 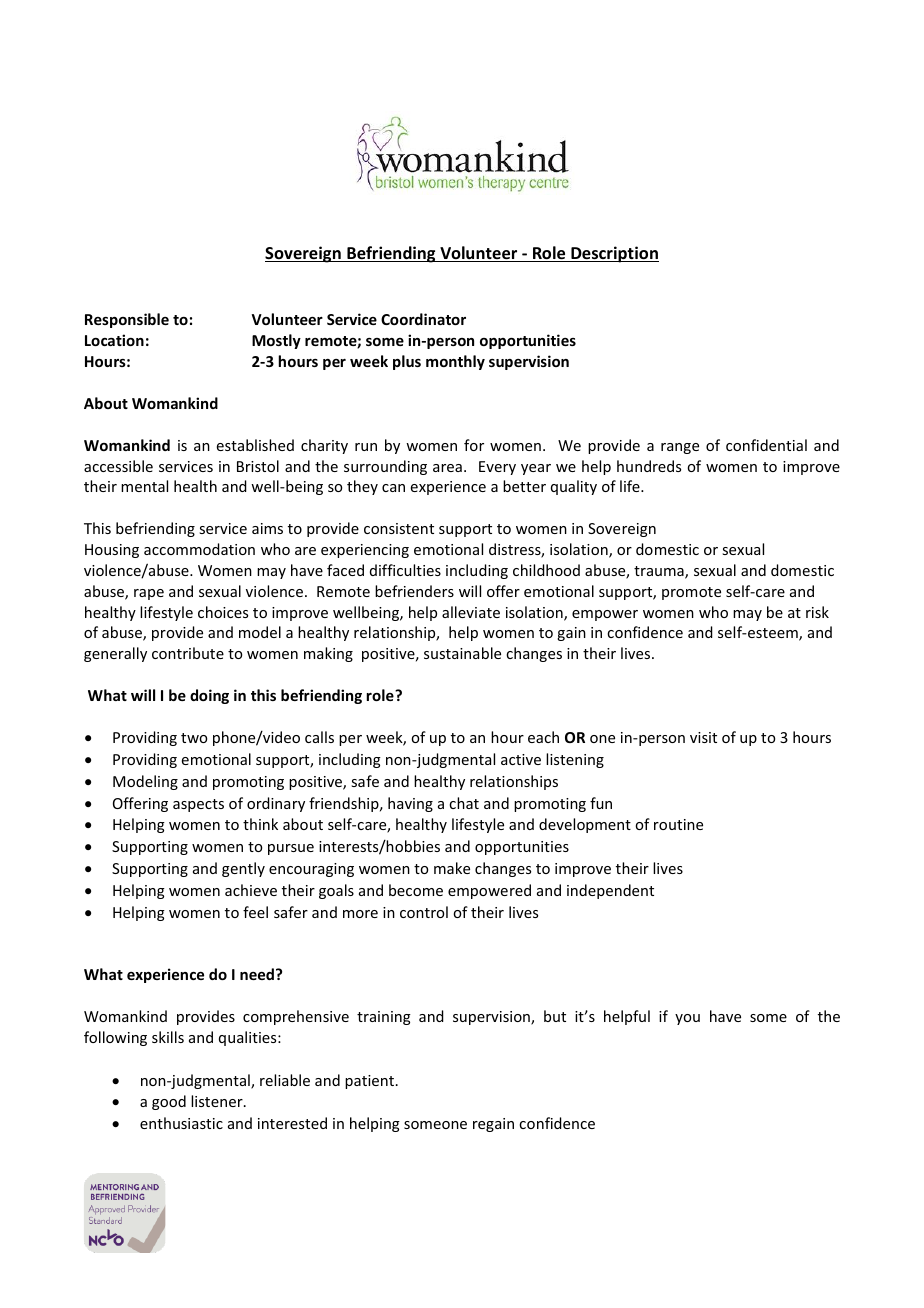 I want to click on Responsible, so click(x=127, y=320).
